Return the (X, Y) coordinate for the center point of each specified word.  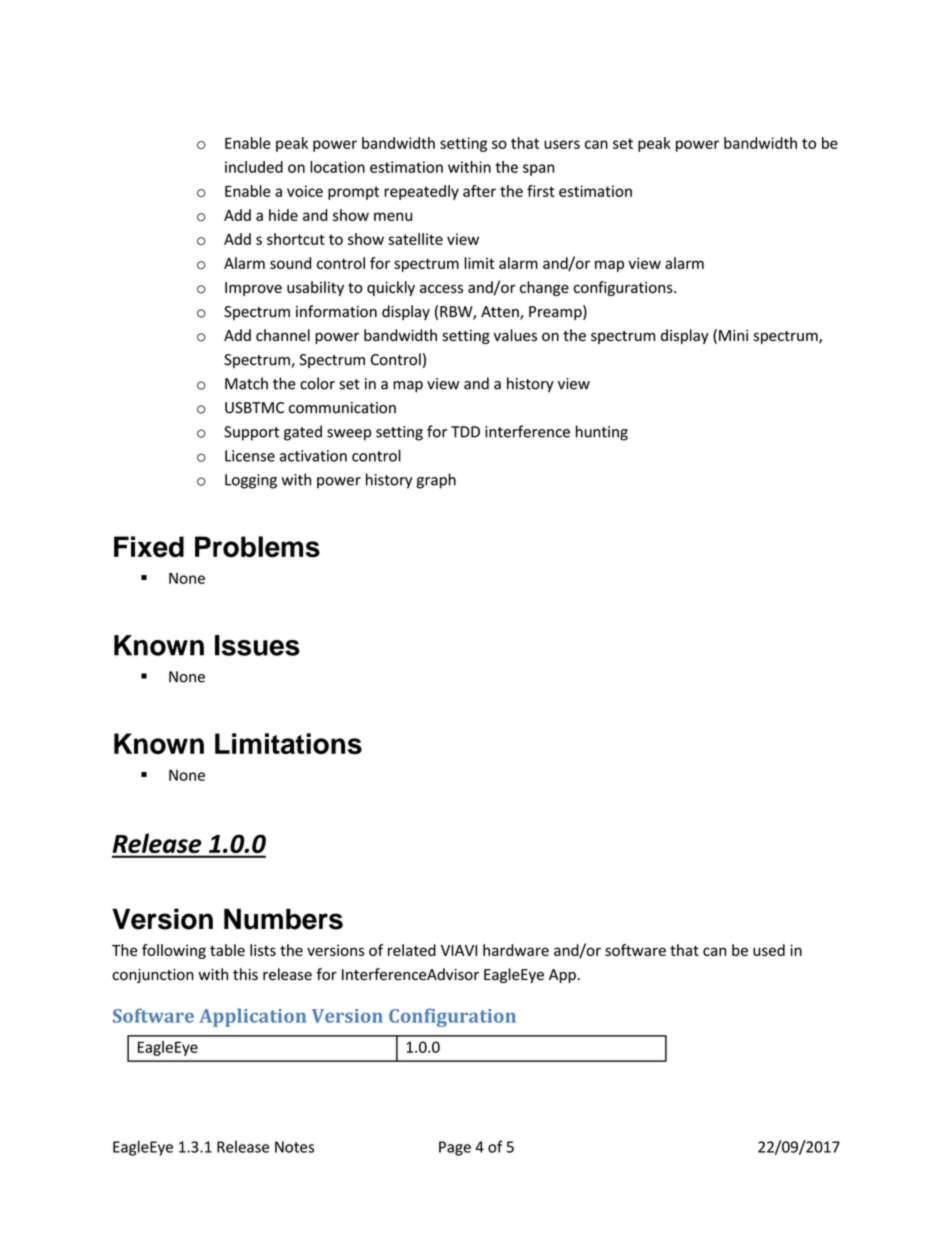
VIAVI (459, 950)
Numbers (283, 919)
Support (251, 433)
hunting (602, 433)
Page (455, 1148)
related (412, 950)
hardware (516, 950)
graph (436, 481)
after (479, 191)
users (562, 144)
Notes (294, 1147)
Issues (257, 645)
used (769, 950)
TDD (465, 432)
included (254, 167)
